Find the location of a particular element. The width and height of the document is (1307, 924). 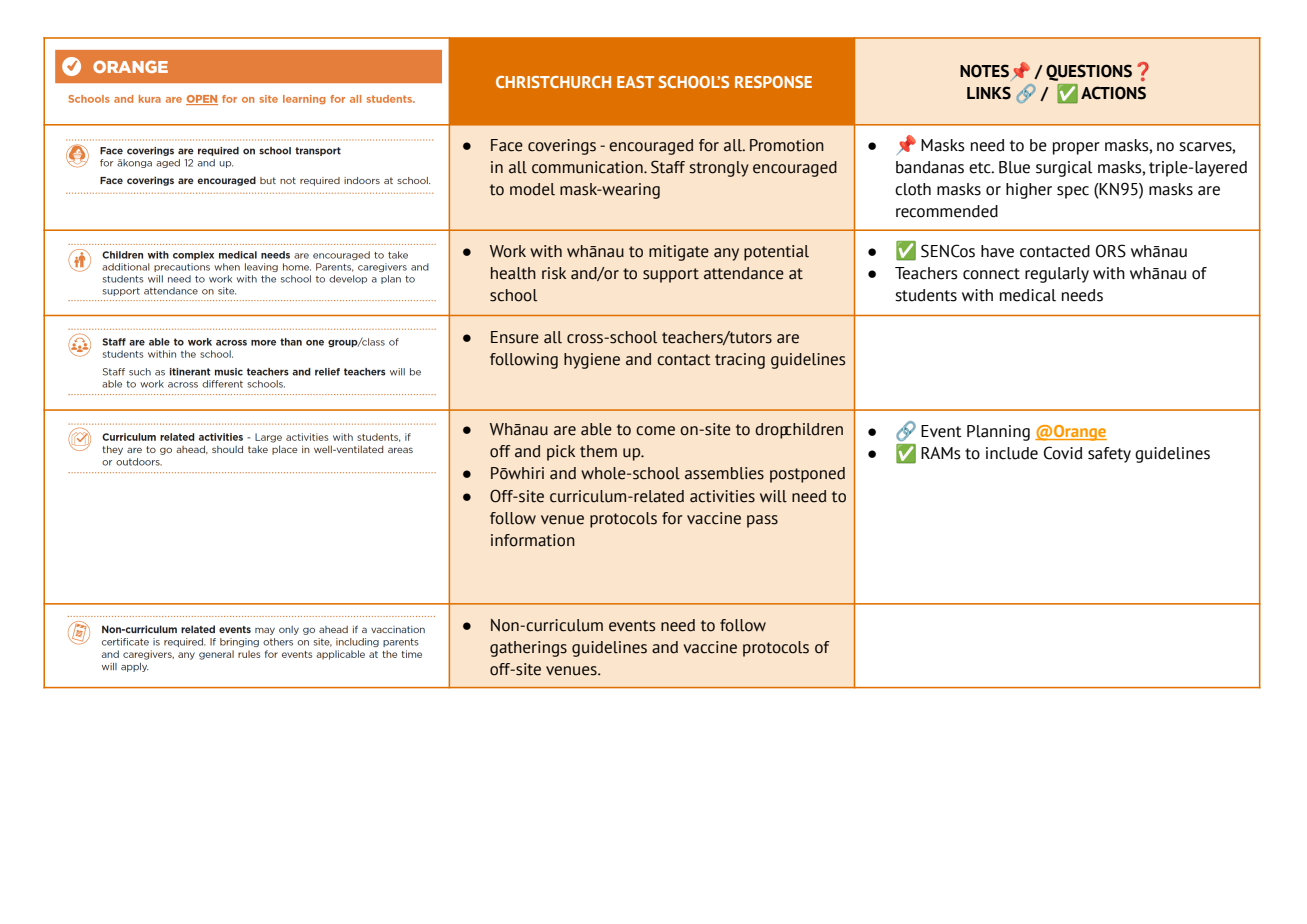

them is located at coordinates (598, 451).
